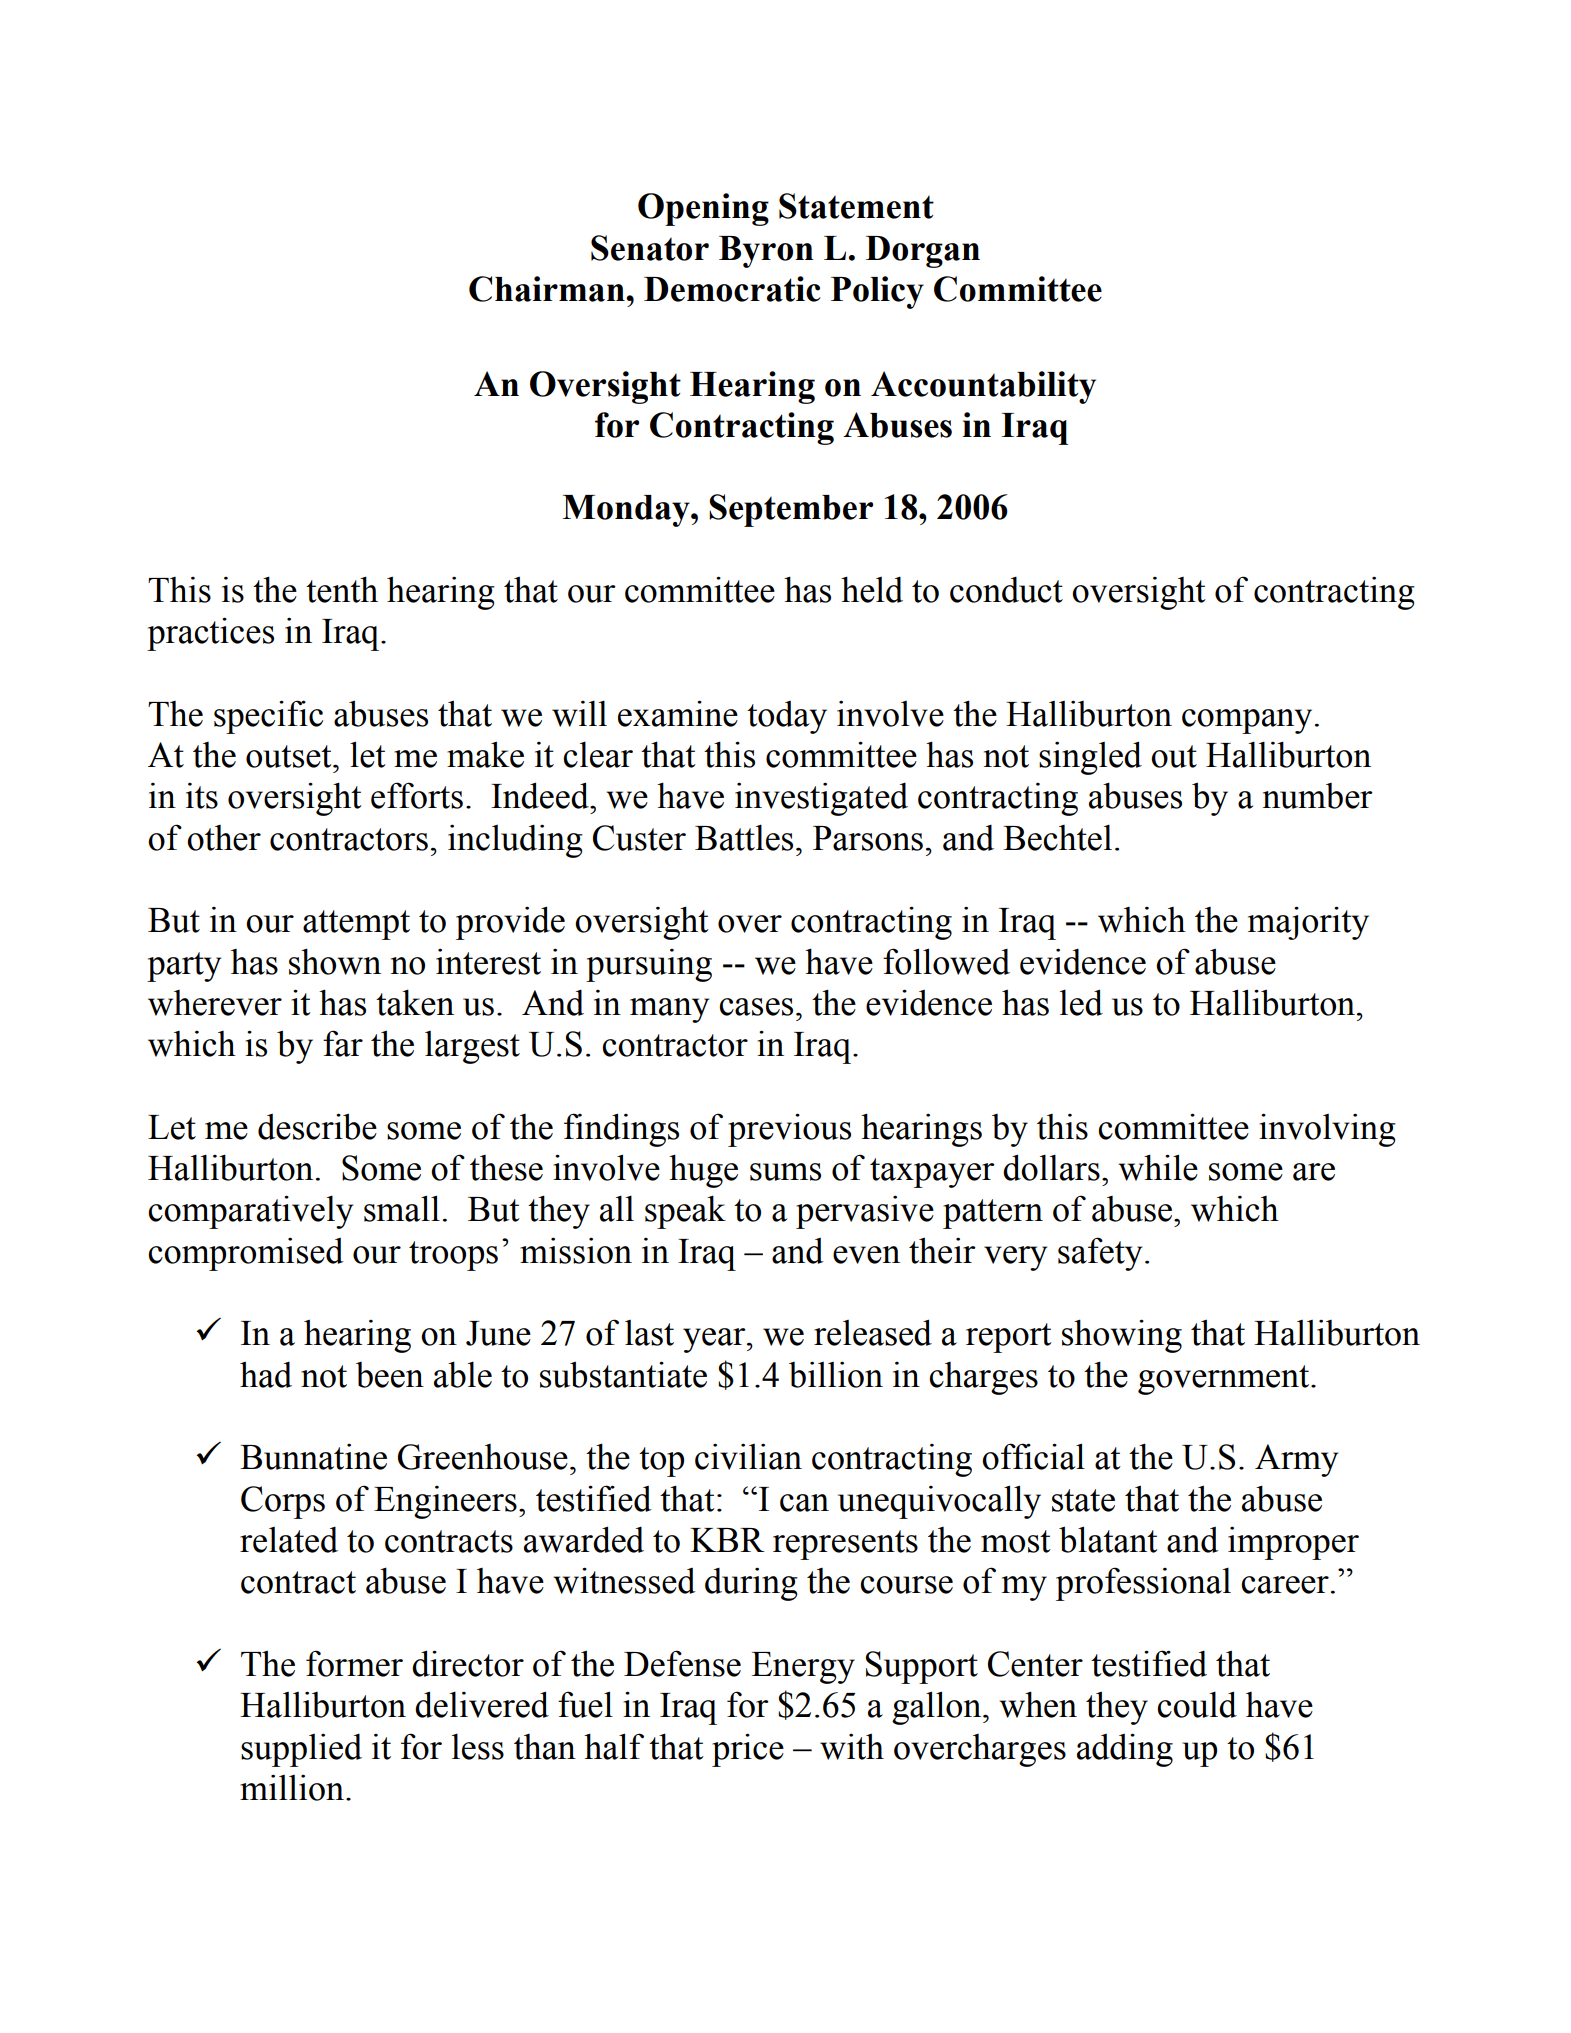 This screenshot has width=1571, height=2033. What do you see at coordinates (1308, 923) in the screenshot?
I see `majority` at bounding box center [1308, 923].
